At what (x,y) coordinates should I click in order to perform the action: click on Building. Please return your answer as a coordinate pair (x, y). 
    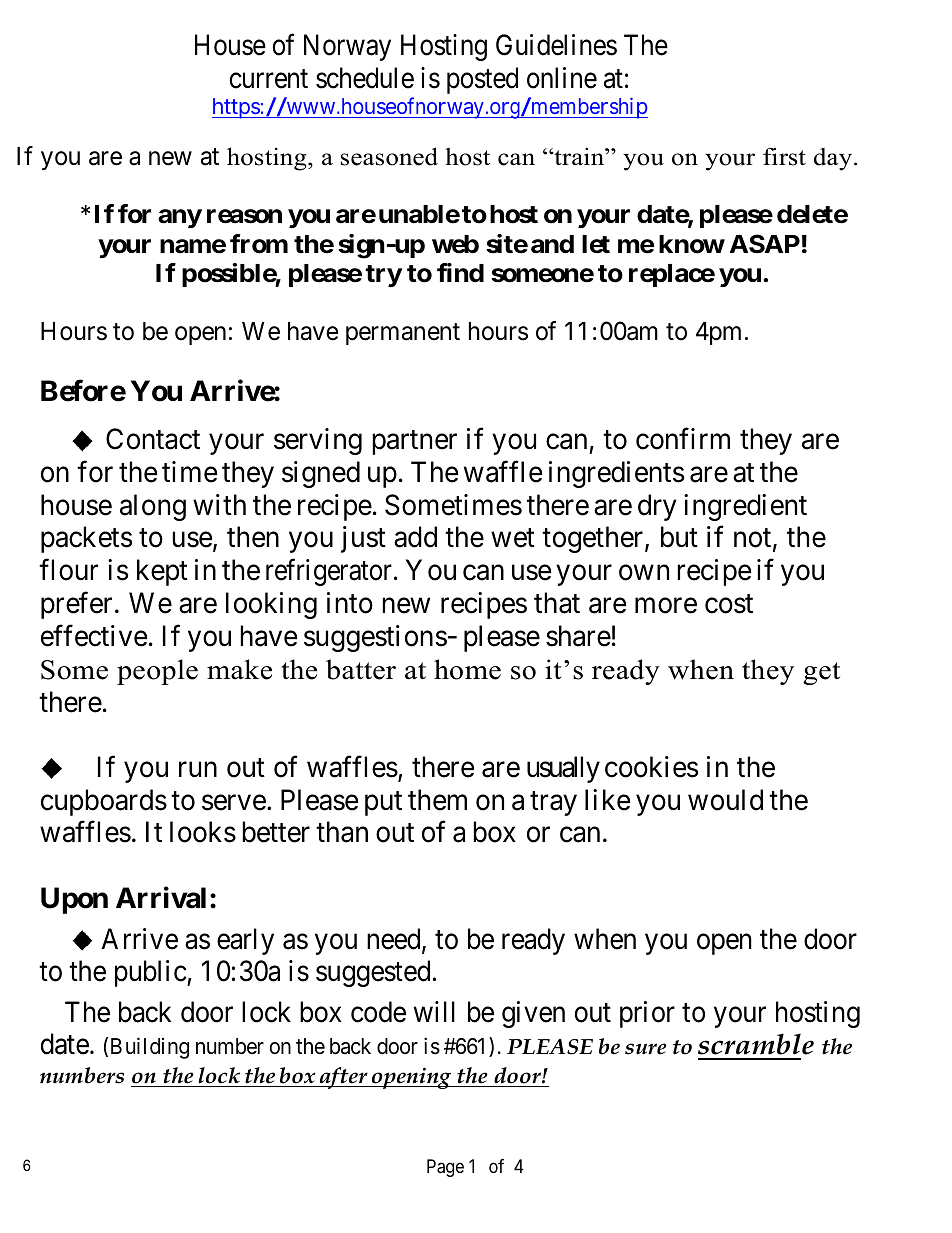
    Looking at the image, I should click on (150, 1048).
